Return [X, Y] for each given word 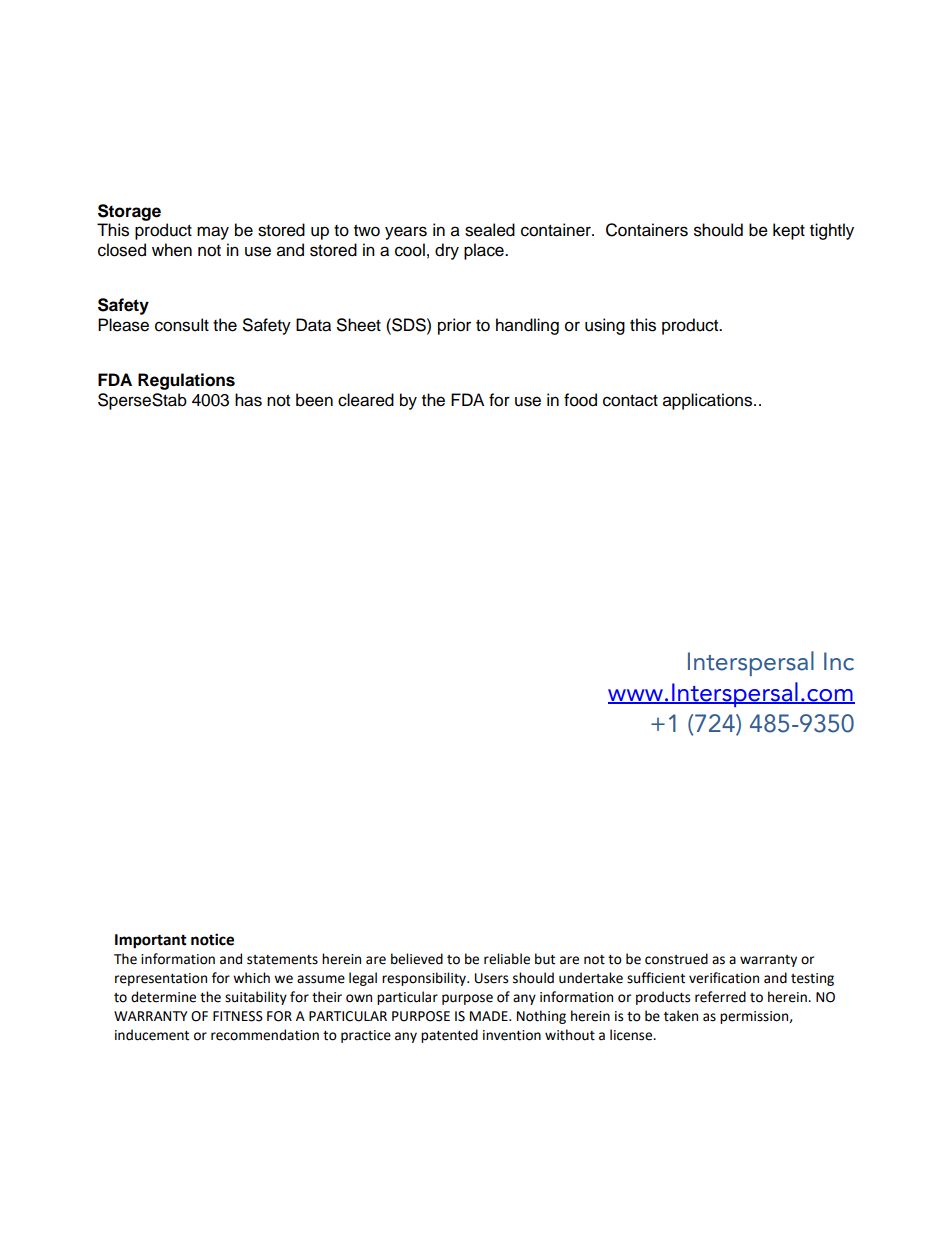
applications [709, 401]
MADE [490, 1016]
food [580, 400]
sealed [490, 230]
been [314, 400]
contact [630, 401]
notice [212, 939]
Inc [839, 661]
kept [789, 231]
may [213, 233]
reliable [507, 959]
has [248, 400]
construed [676, 959]
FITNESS [238, 1016]
